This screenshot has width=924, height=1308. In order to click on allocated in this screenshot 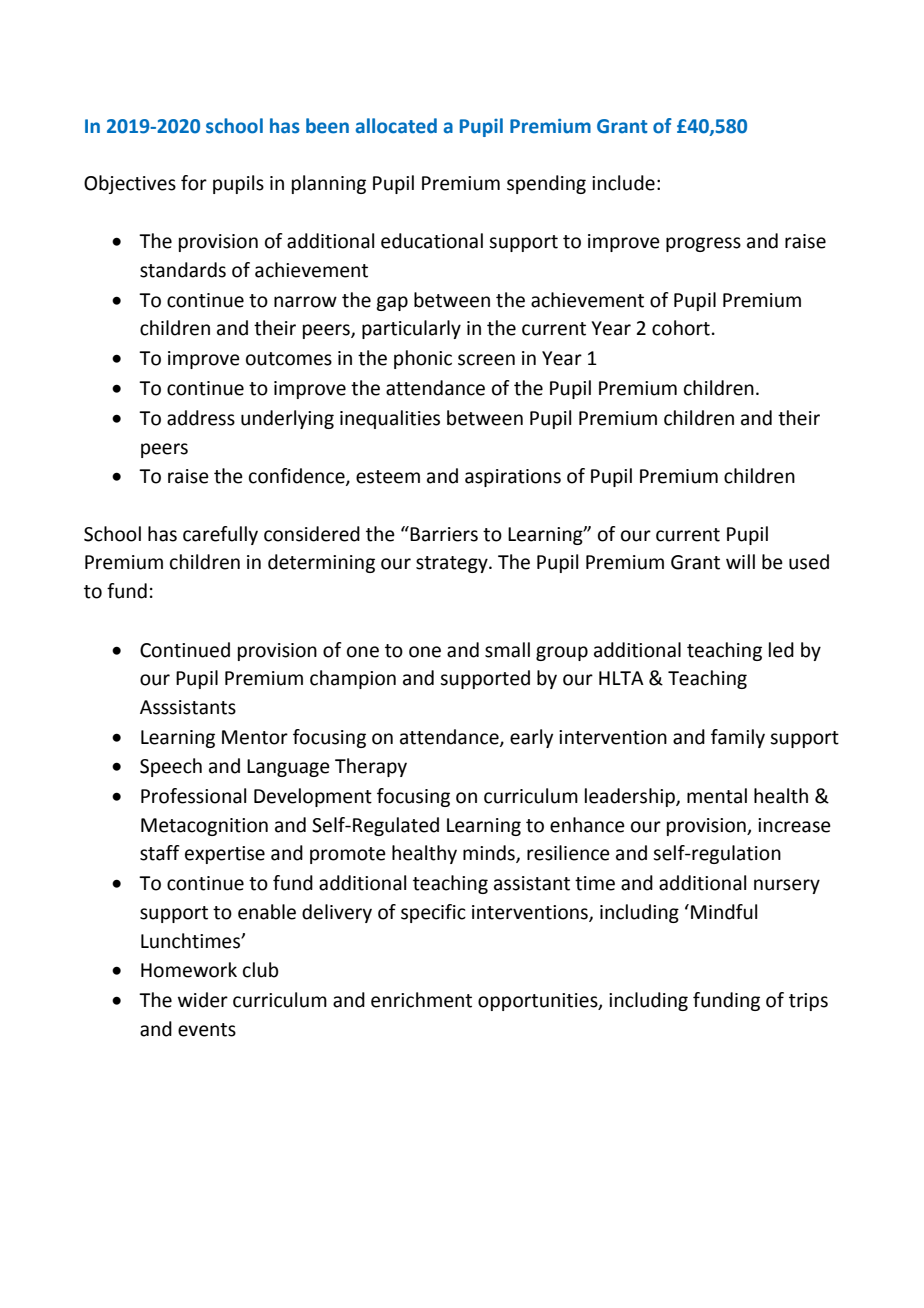, I will do `click(396, 126)`.
